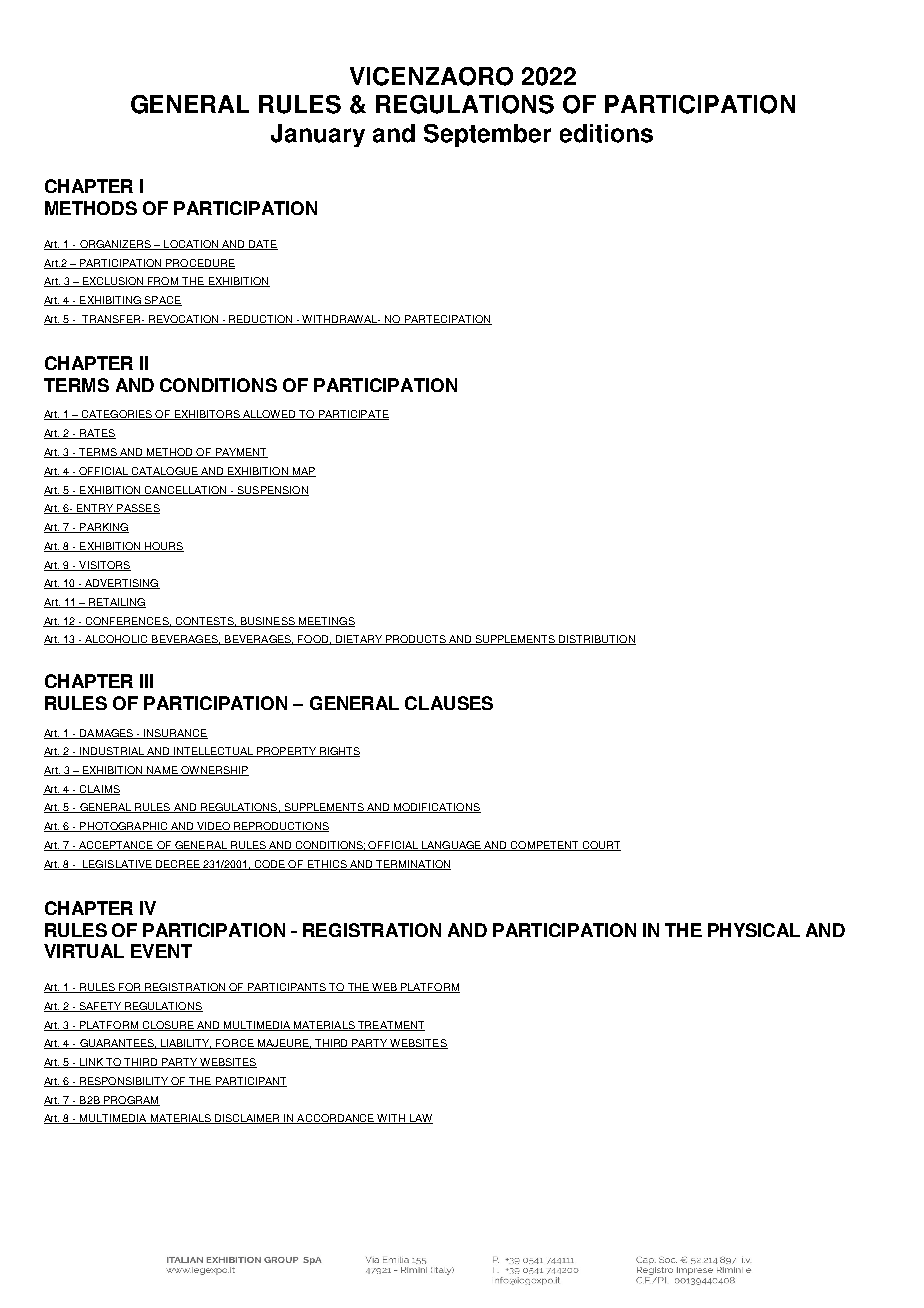 The width and height of the document is (924, 1308). Describe the element at coordinates (191, 245) in the document. I see `LOCATION` at that location.
